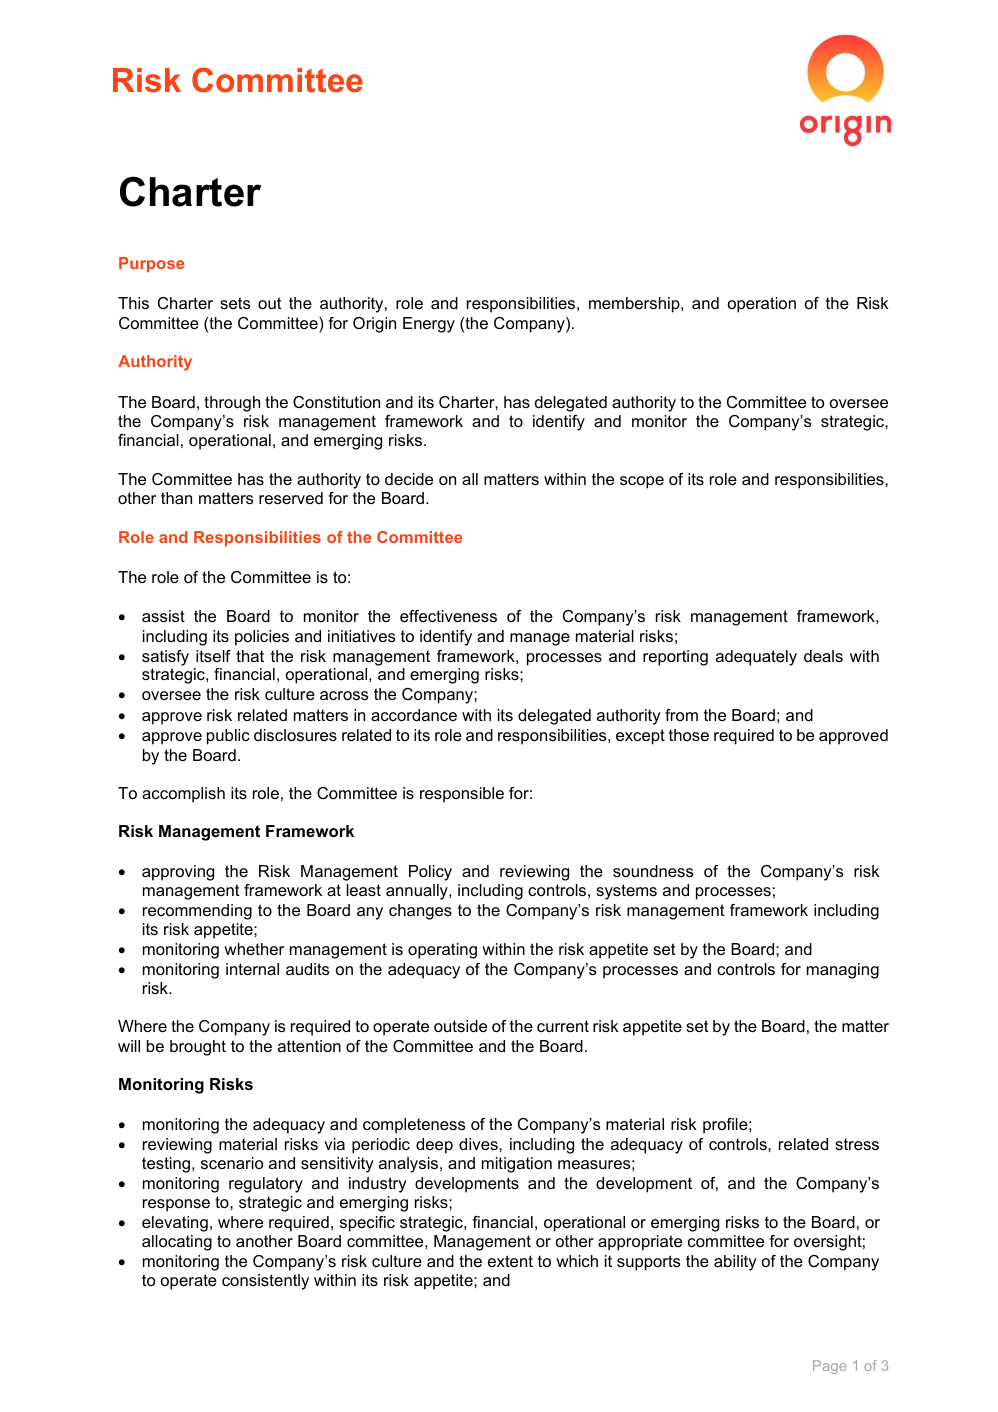 The height and width of the image is (1412, 998). I want to click on consistently, so click(265, 1282).
